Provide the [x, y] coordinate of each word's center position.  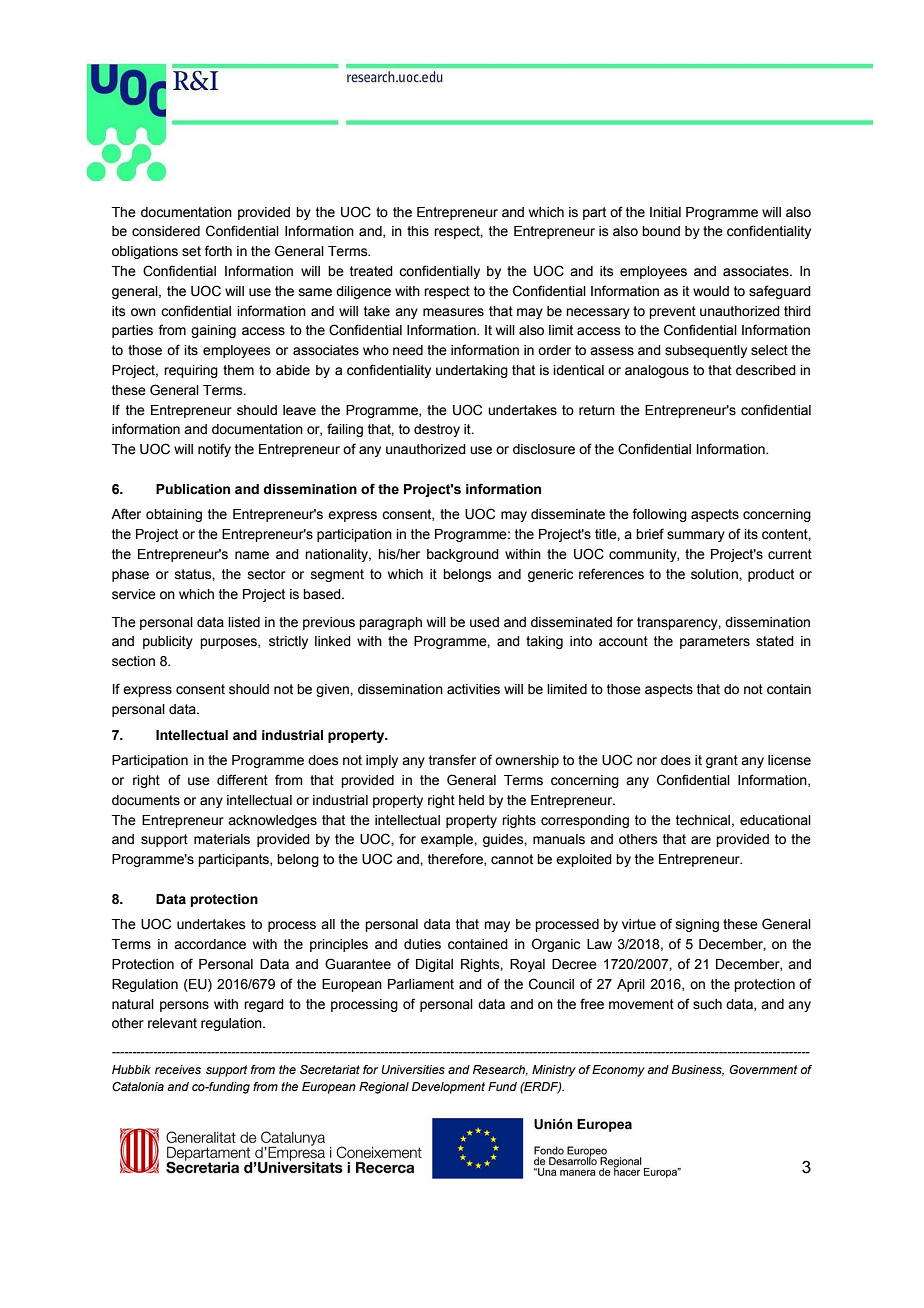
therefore [456, 859]
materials [222, 839]
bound [661, 231]
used [484, 622]
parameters [715, 642]
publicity [168, 642]
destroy [437, 430]
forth [218, 251]
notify [214, 450]
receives [178, 1069]
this [418, 231]
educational [775, 820]
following [659, 515]
